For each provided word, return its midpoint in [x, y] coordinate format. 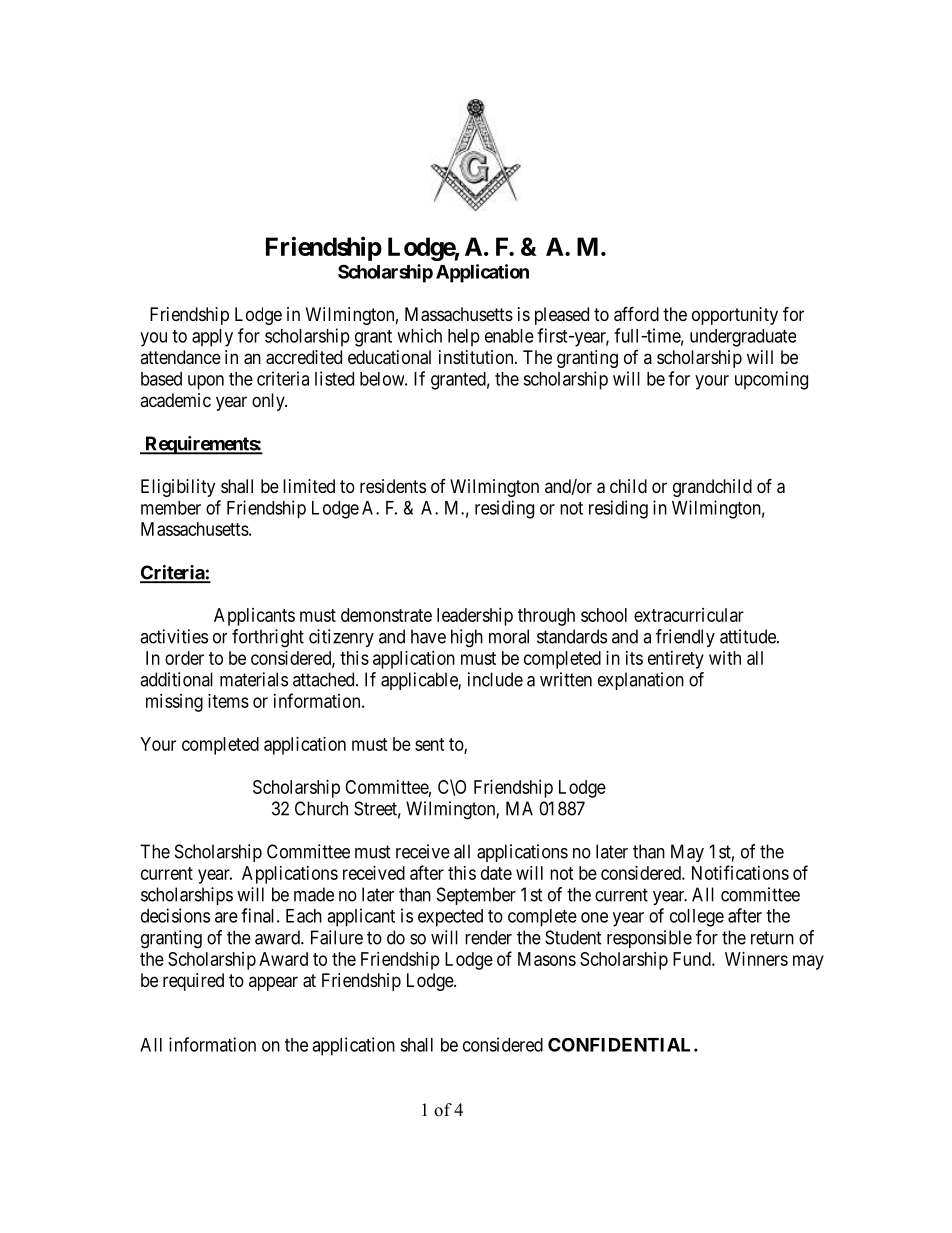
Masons [547, 959]
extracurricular [689, 615]
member [171, 508]
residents [393, 486]
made [314, 894]
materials [254, 679]
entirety [676, 660]
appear [273, 983]
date [496, 873]
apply [212, 338]
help [464, 338]
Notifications [740, 872]
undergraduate [743, 338]
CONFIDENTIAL [621, 1045]
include [495, 679]
